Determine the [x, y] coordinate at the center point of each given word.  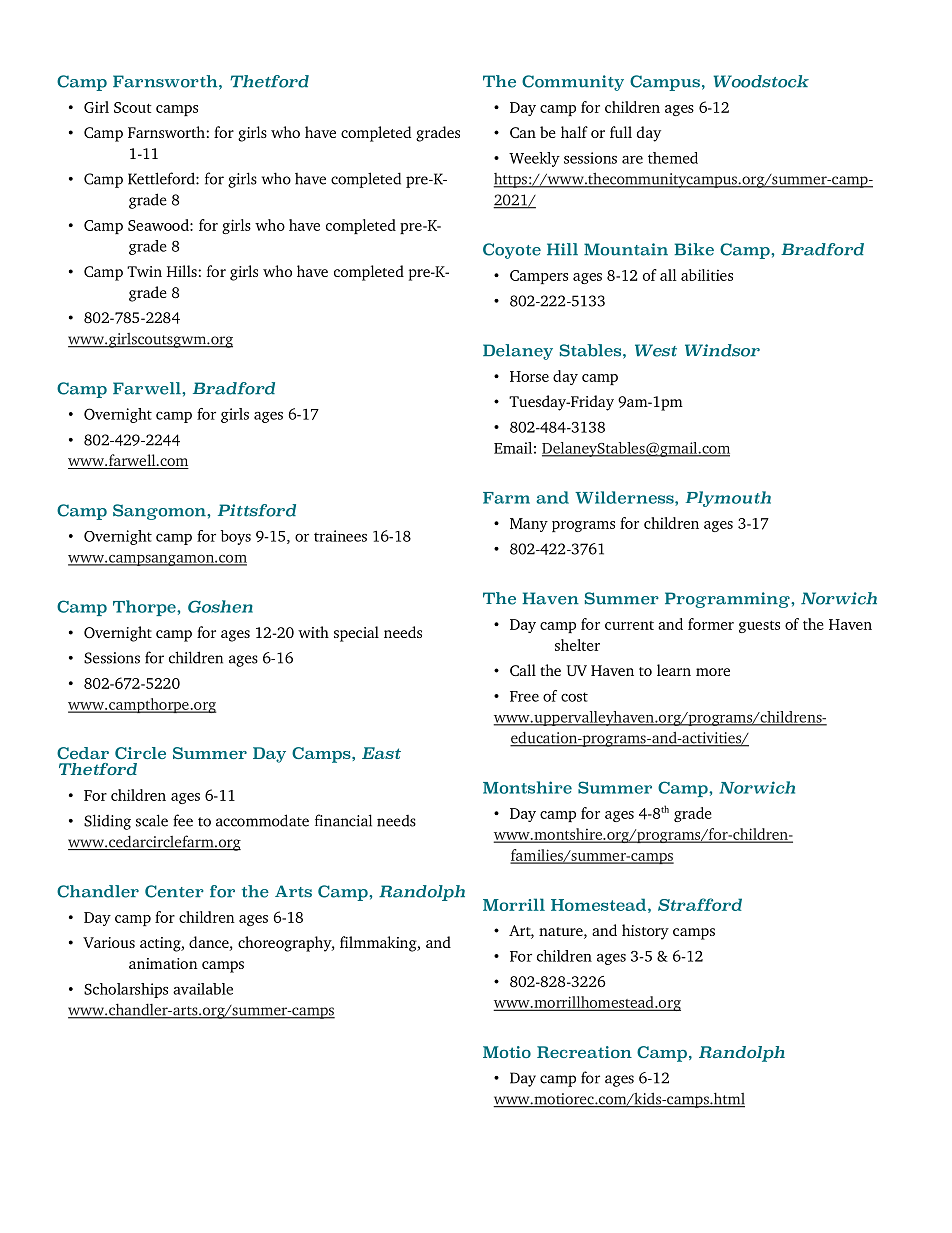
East [381, 753]
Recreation [584, 1052]
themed [673, 158]
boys [235, 537]
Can [523, 132]
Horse [529, 376]
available [203, 989]
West [656, 350]
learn [674, 670]
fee [183, 820]
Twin [144, 271]
